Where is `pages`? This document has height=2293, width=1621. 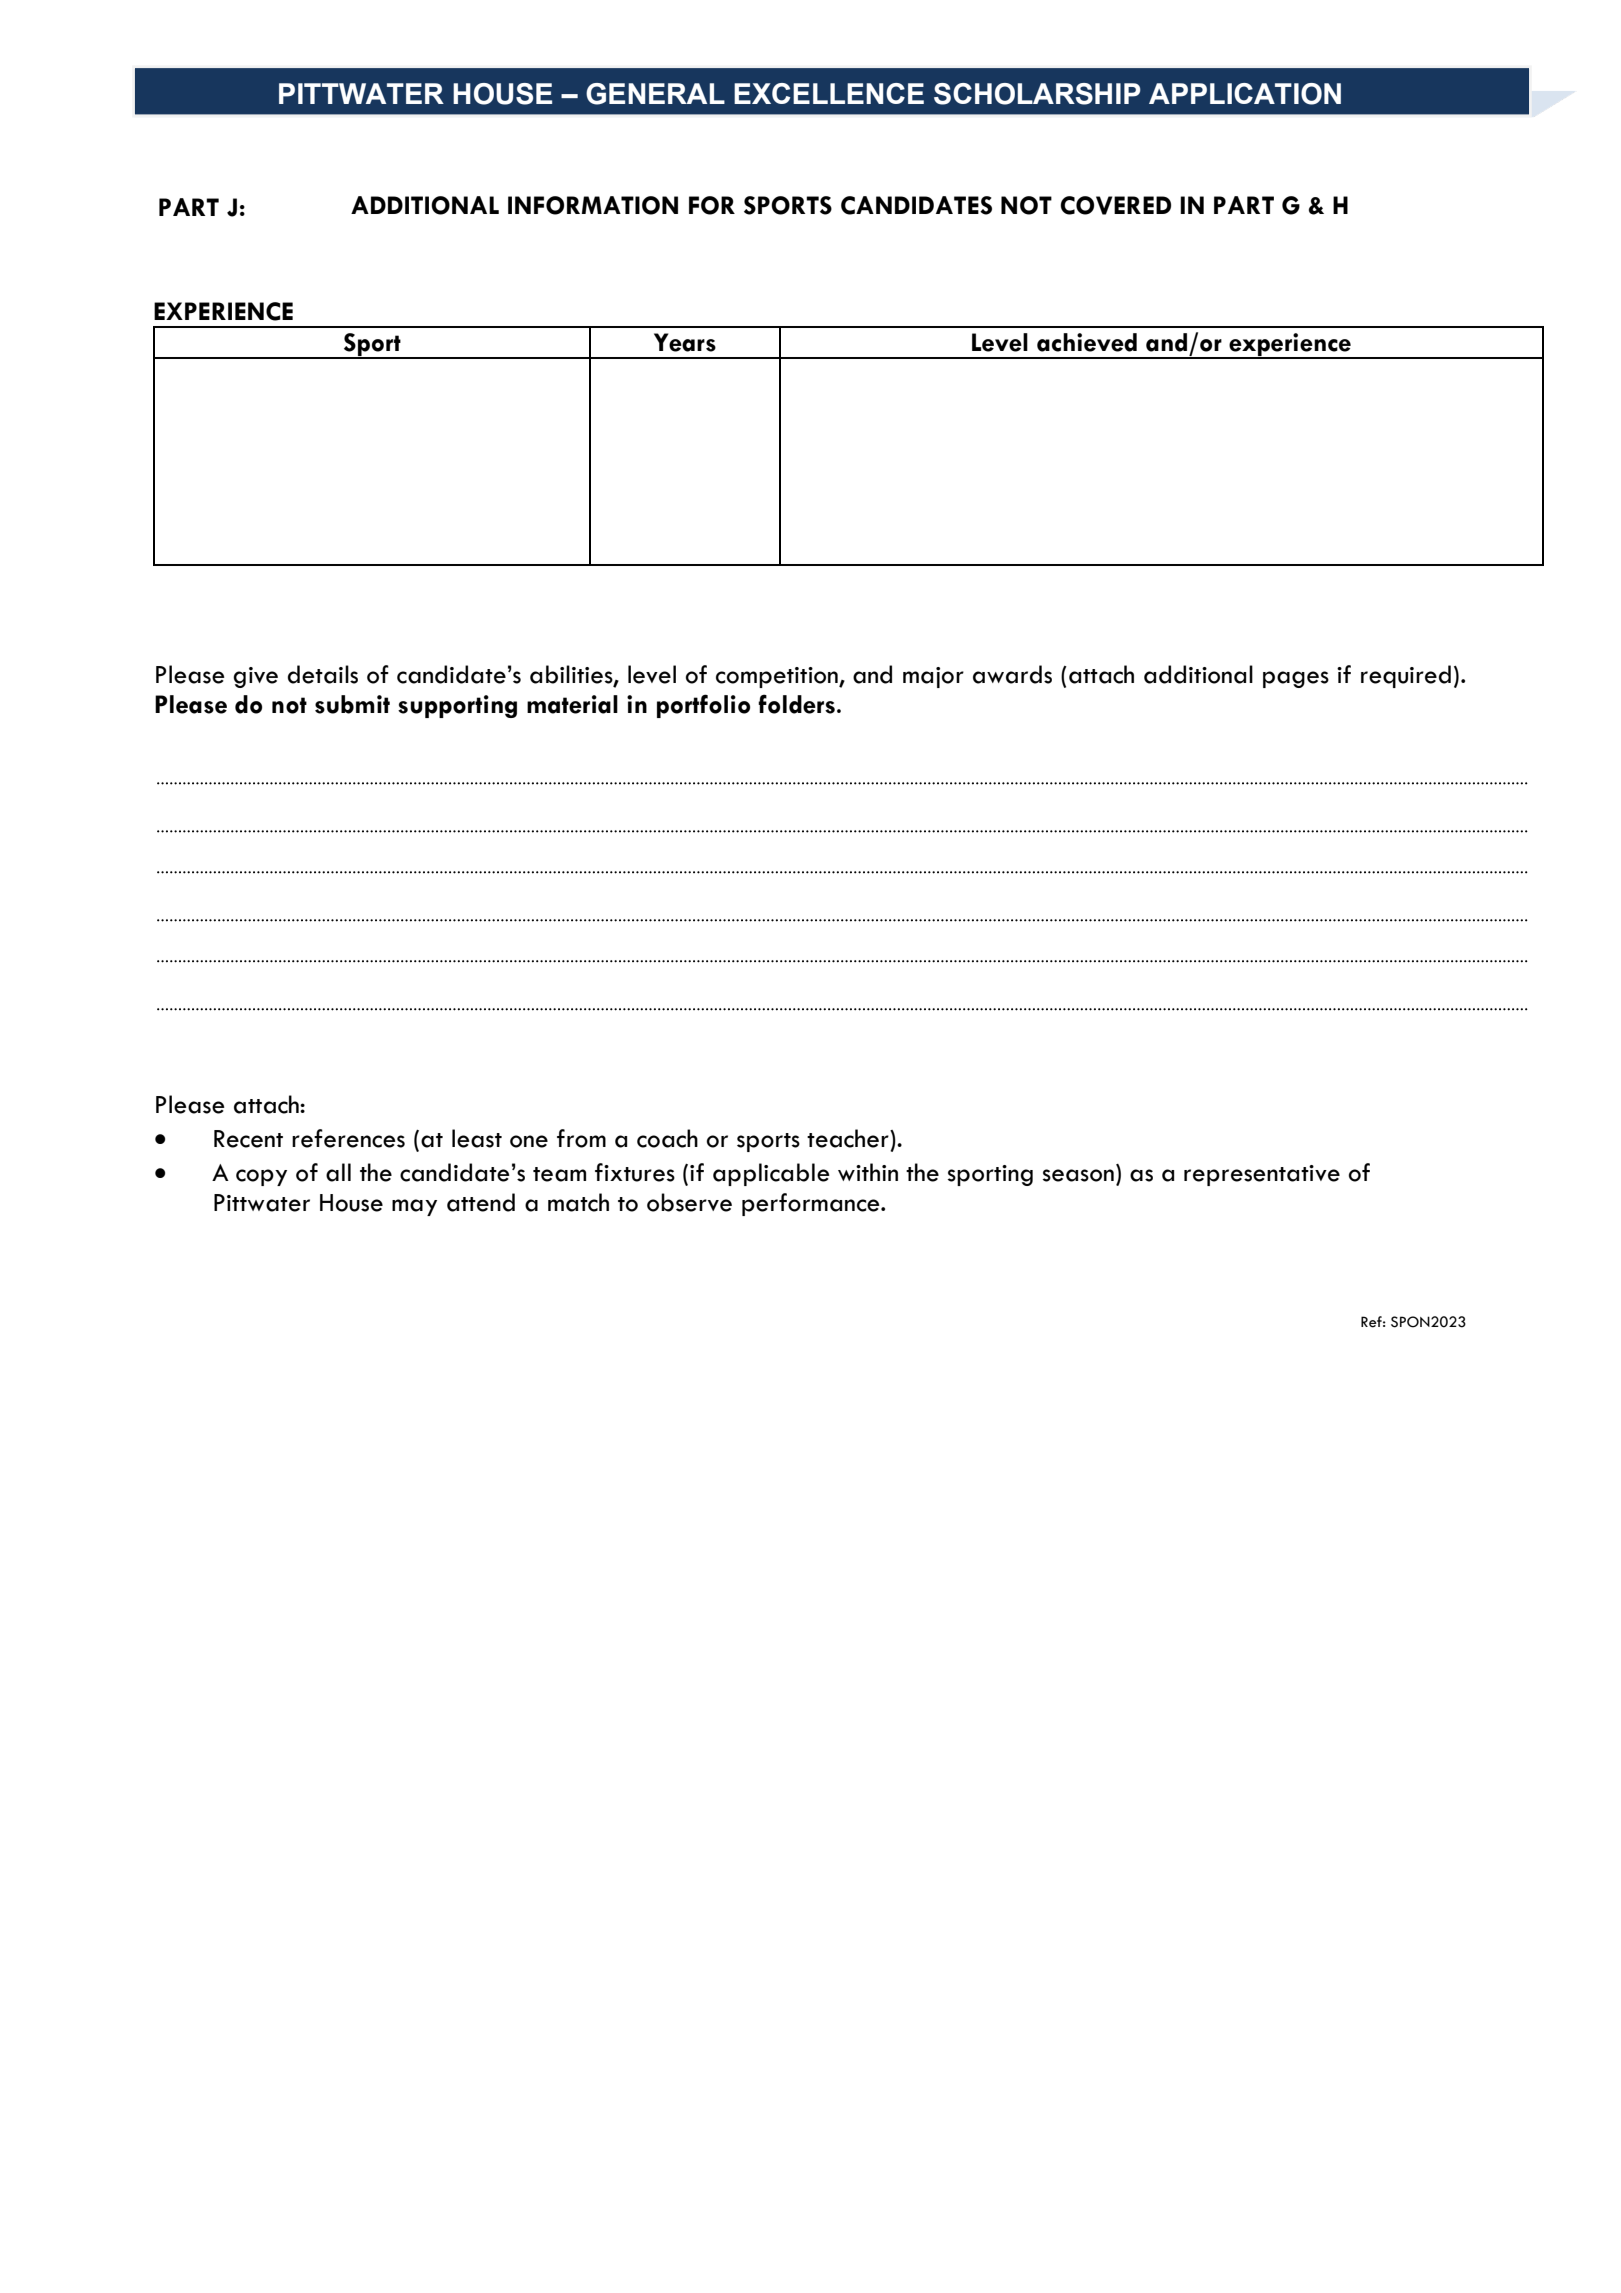 pages is located at coordinates (1296, 679).
